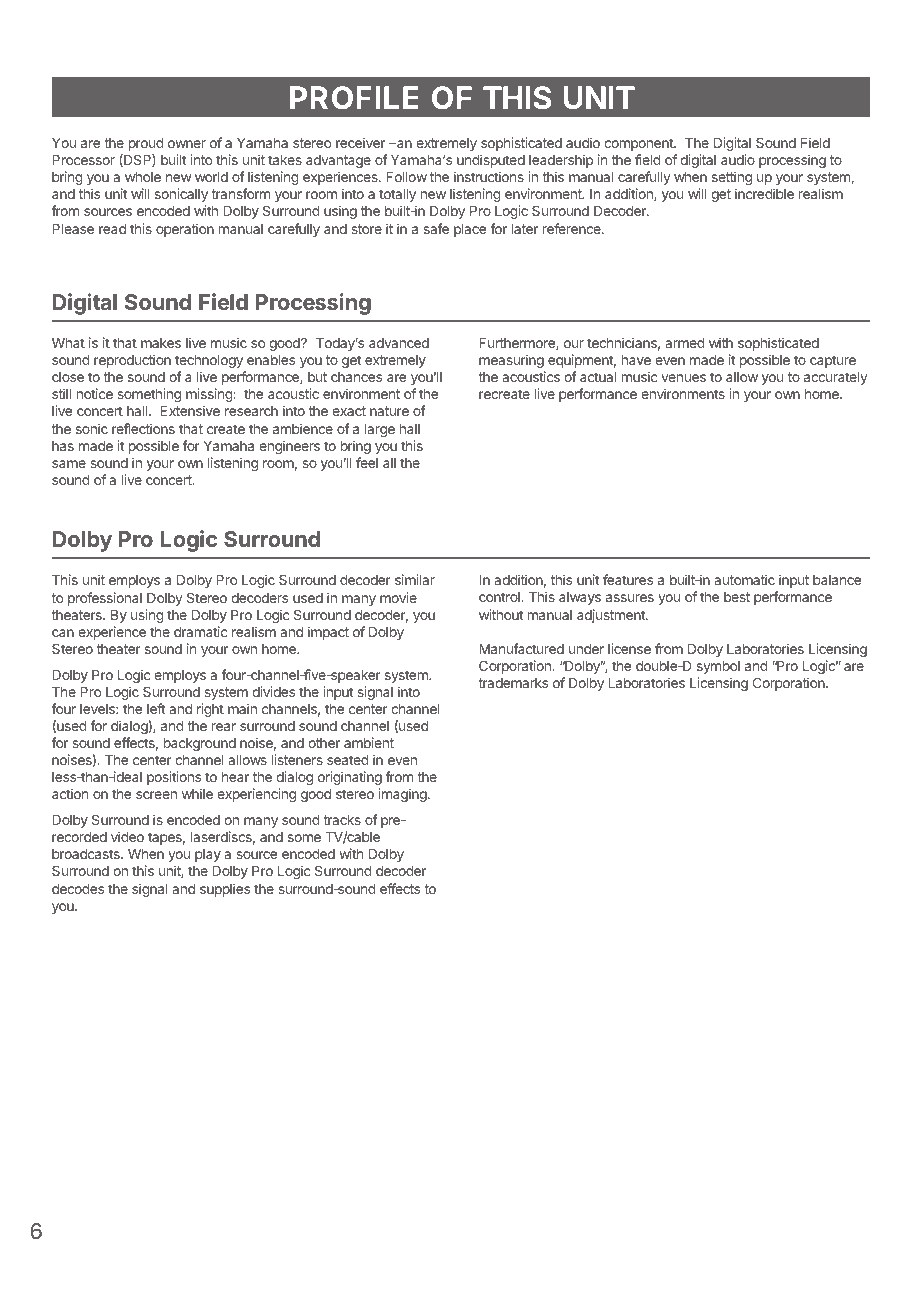 Image resolution: width=924 pixels, height=1308 pixels. Describe the element at coordinates (185, 230) in the screenshot. I see `operation` at that location.
